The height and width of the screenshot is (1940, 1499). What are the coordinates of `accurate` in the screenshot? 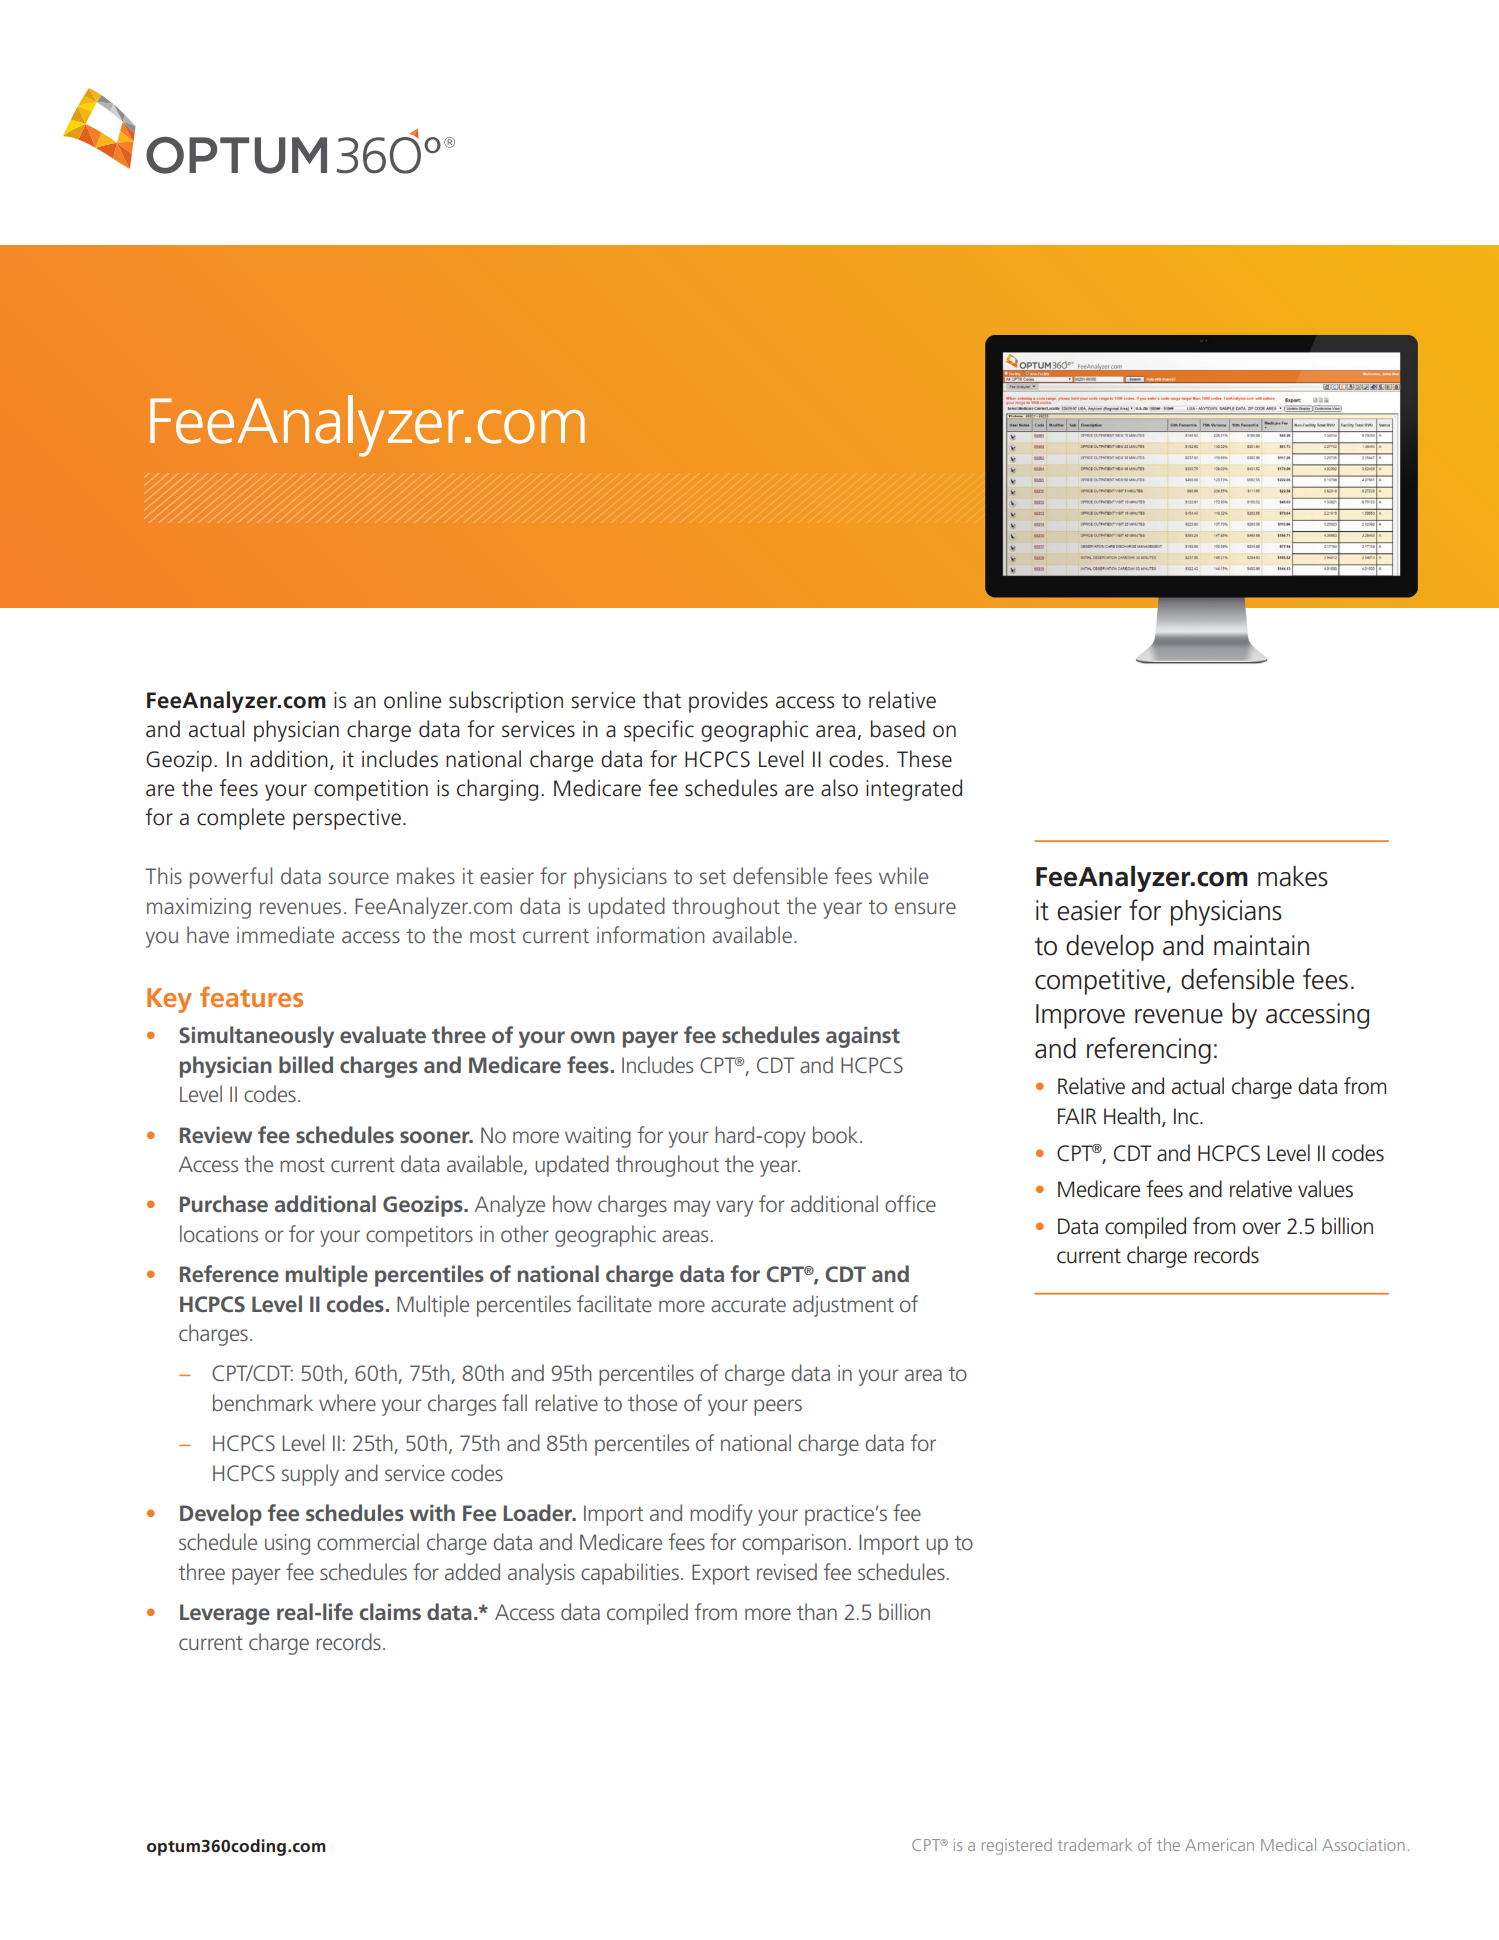 It's located at (748, 1305).
